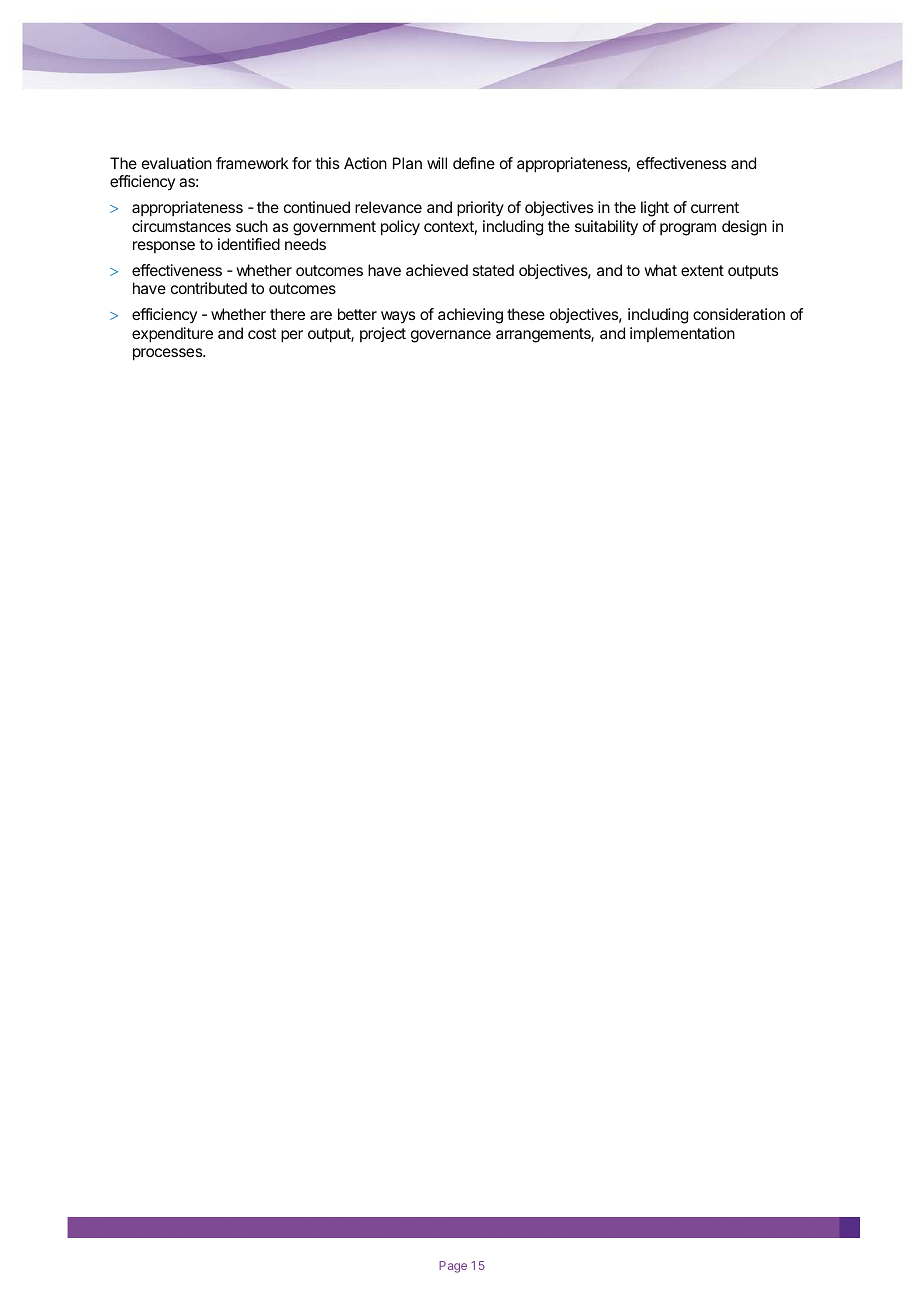 The height and width of the image is (1308, 924). What do you see at coordinates (470, 316) in the image?
I see `achieving` at bounding box center [470, 316].
